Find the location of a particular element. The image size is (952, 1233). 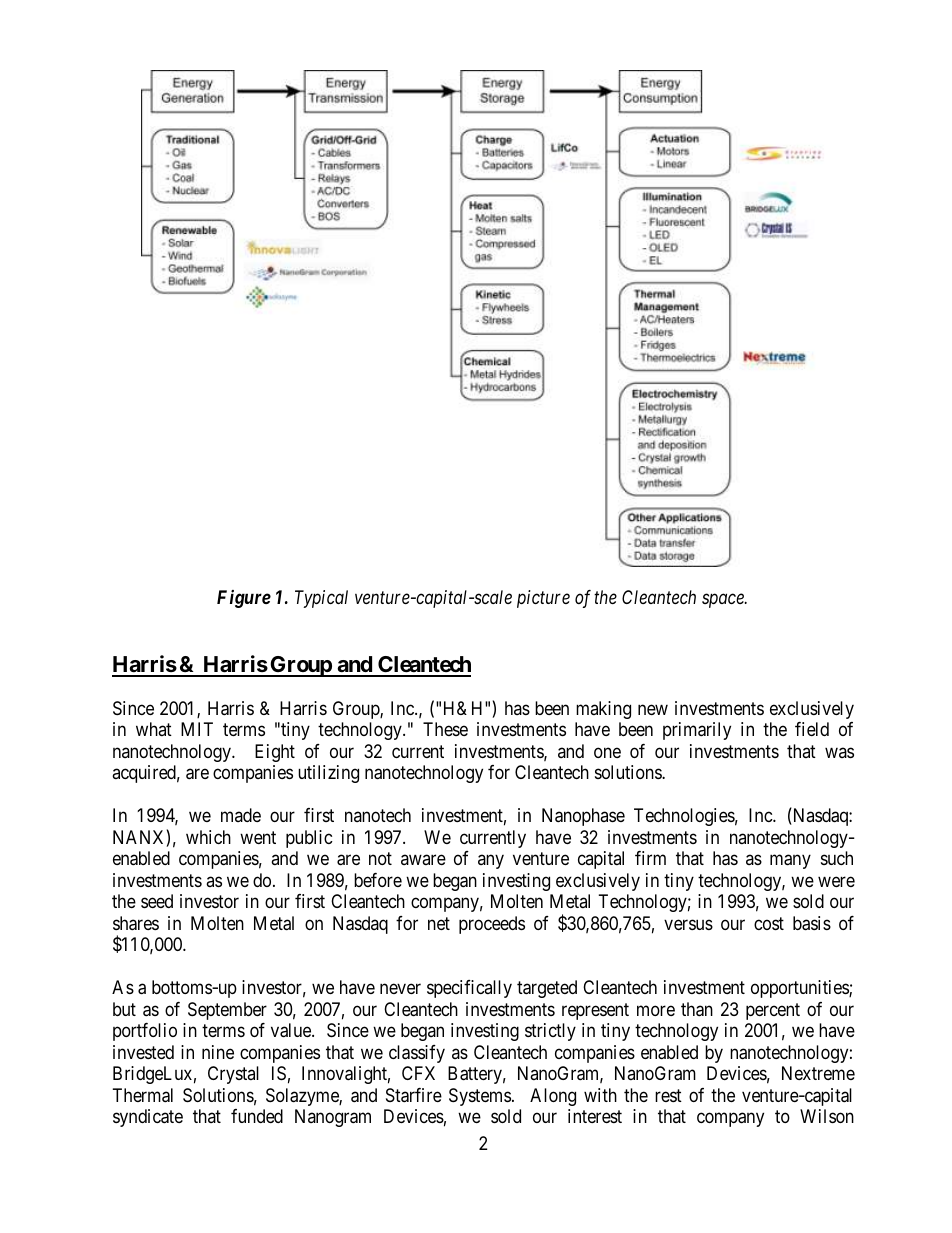

picture is located at coordinates (543, 599).
